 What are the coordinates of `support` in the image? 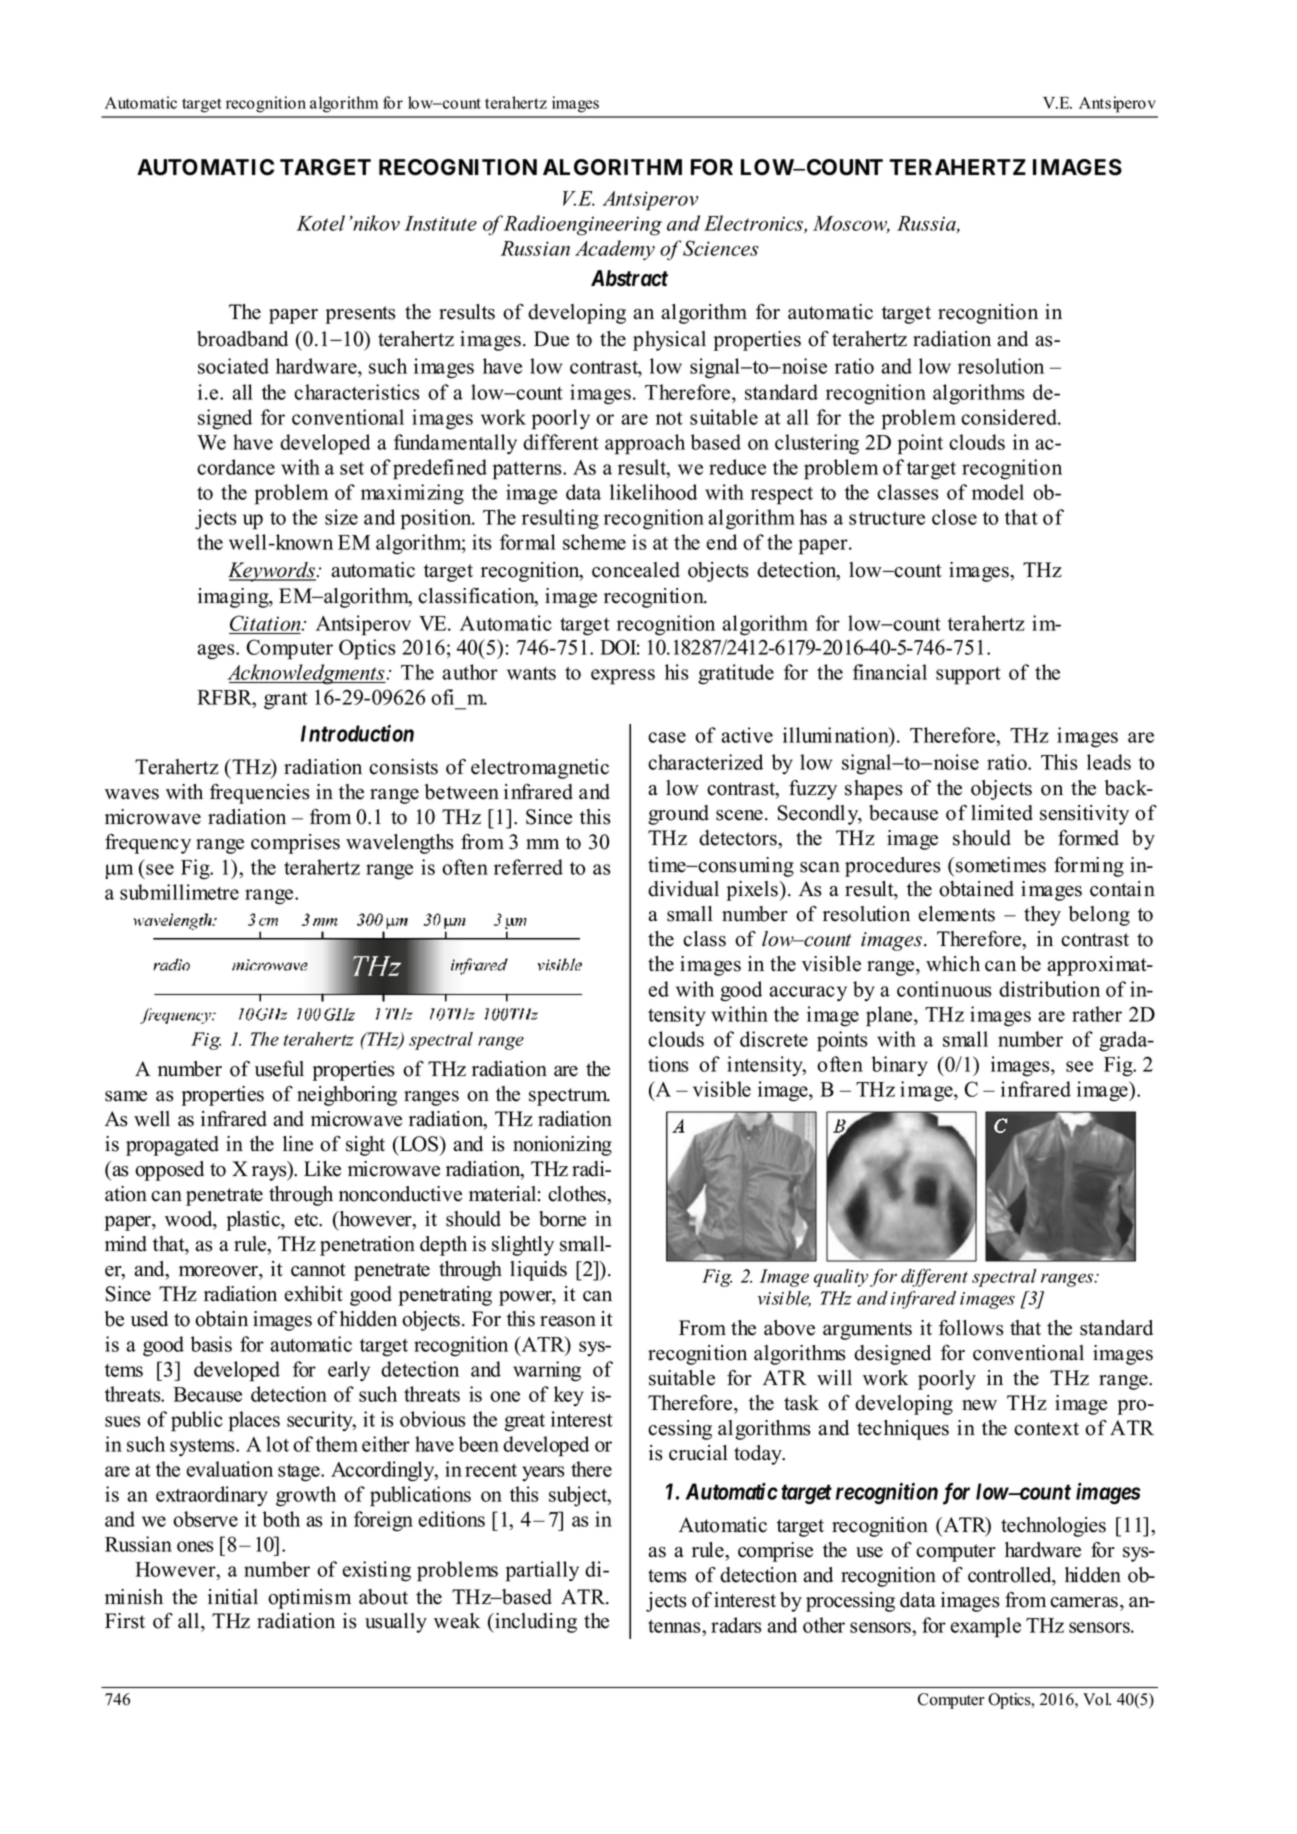 It's located at (968, 676).
